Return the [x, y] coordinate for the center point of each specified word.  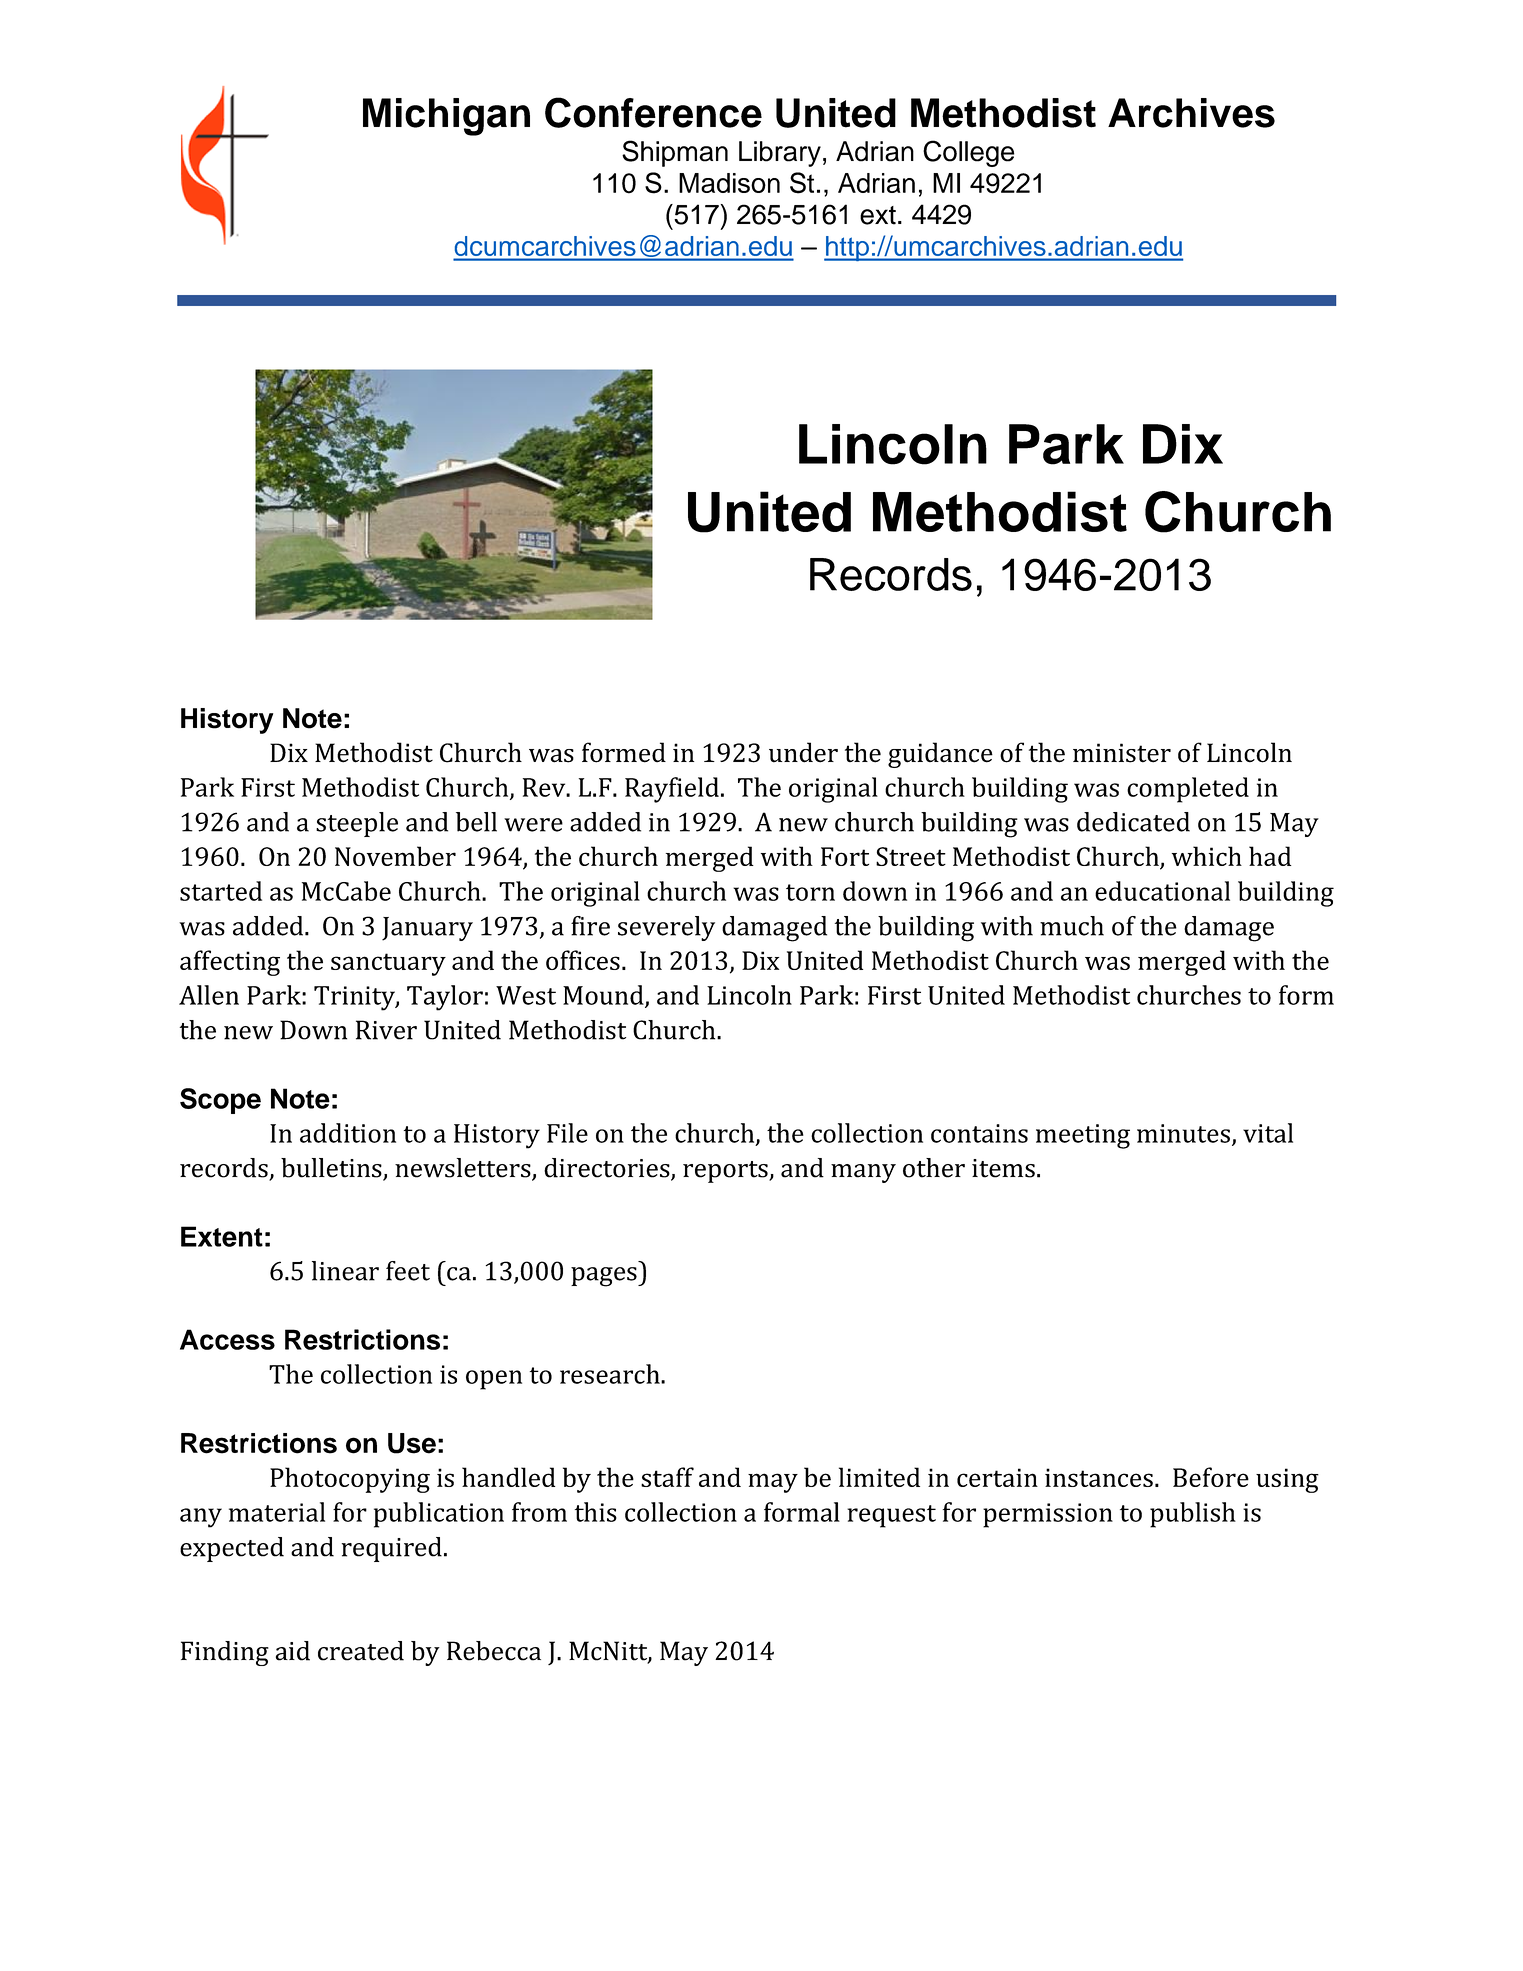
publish [1193, 1515]
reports [726, 1172]
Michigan [446, 117]
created [361, 1651]
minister [1122, 753]
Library [780, 154]
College [968, 153]
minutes [1183, 1133]
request [891, 1516]
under [803, 752]
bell [476, 822]
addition [348, 1133]
